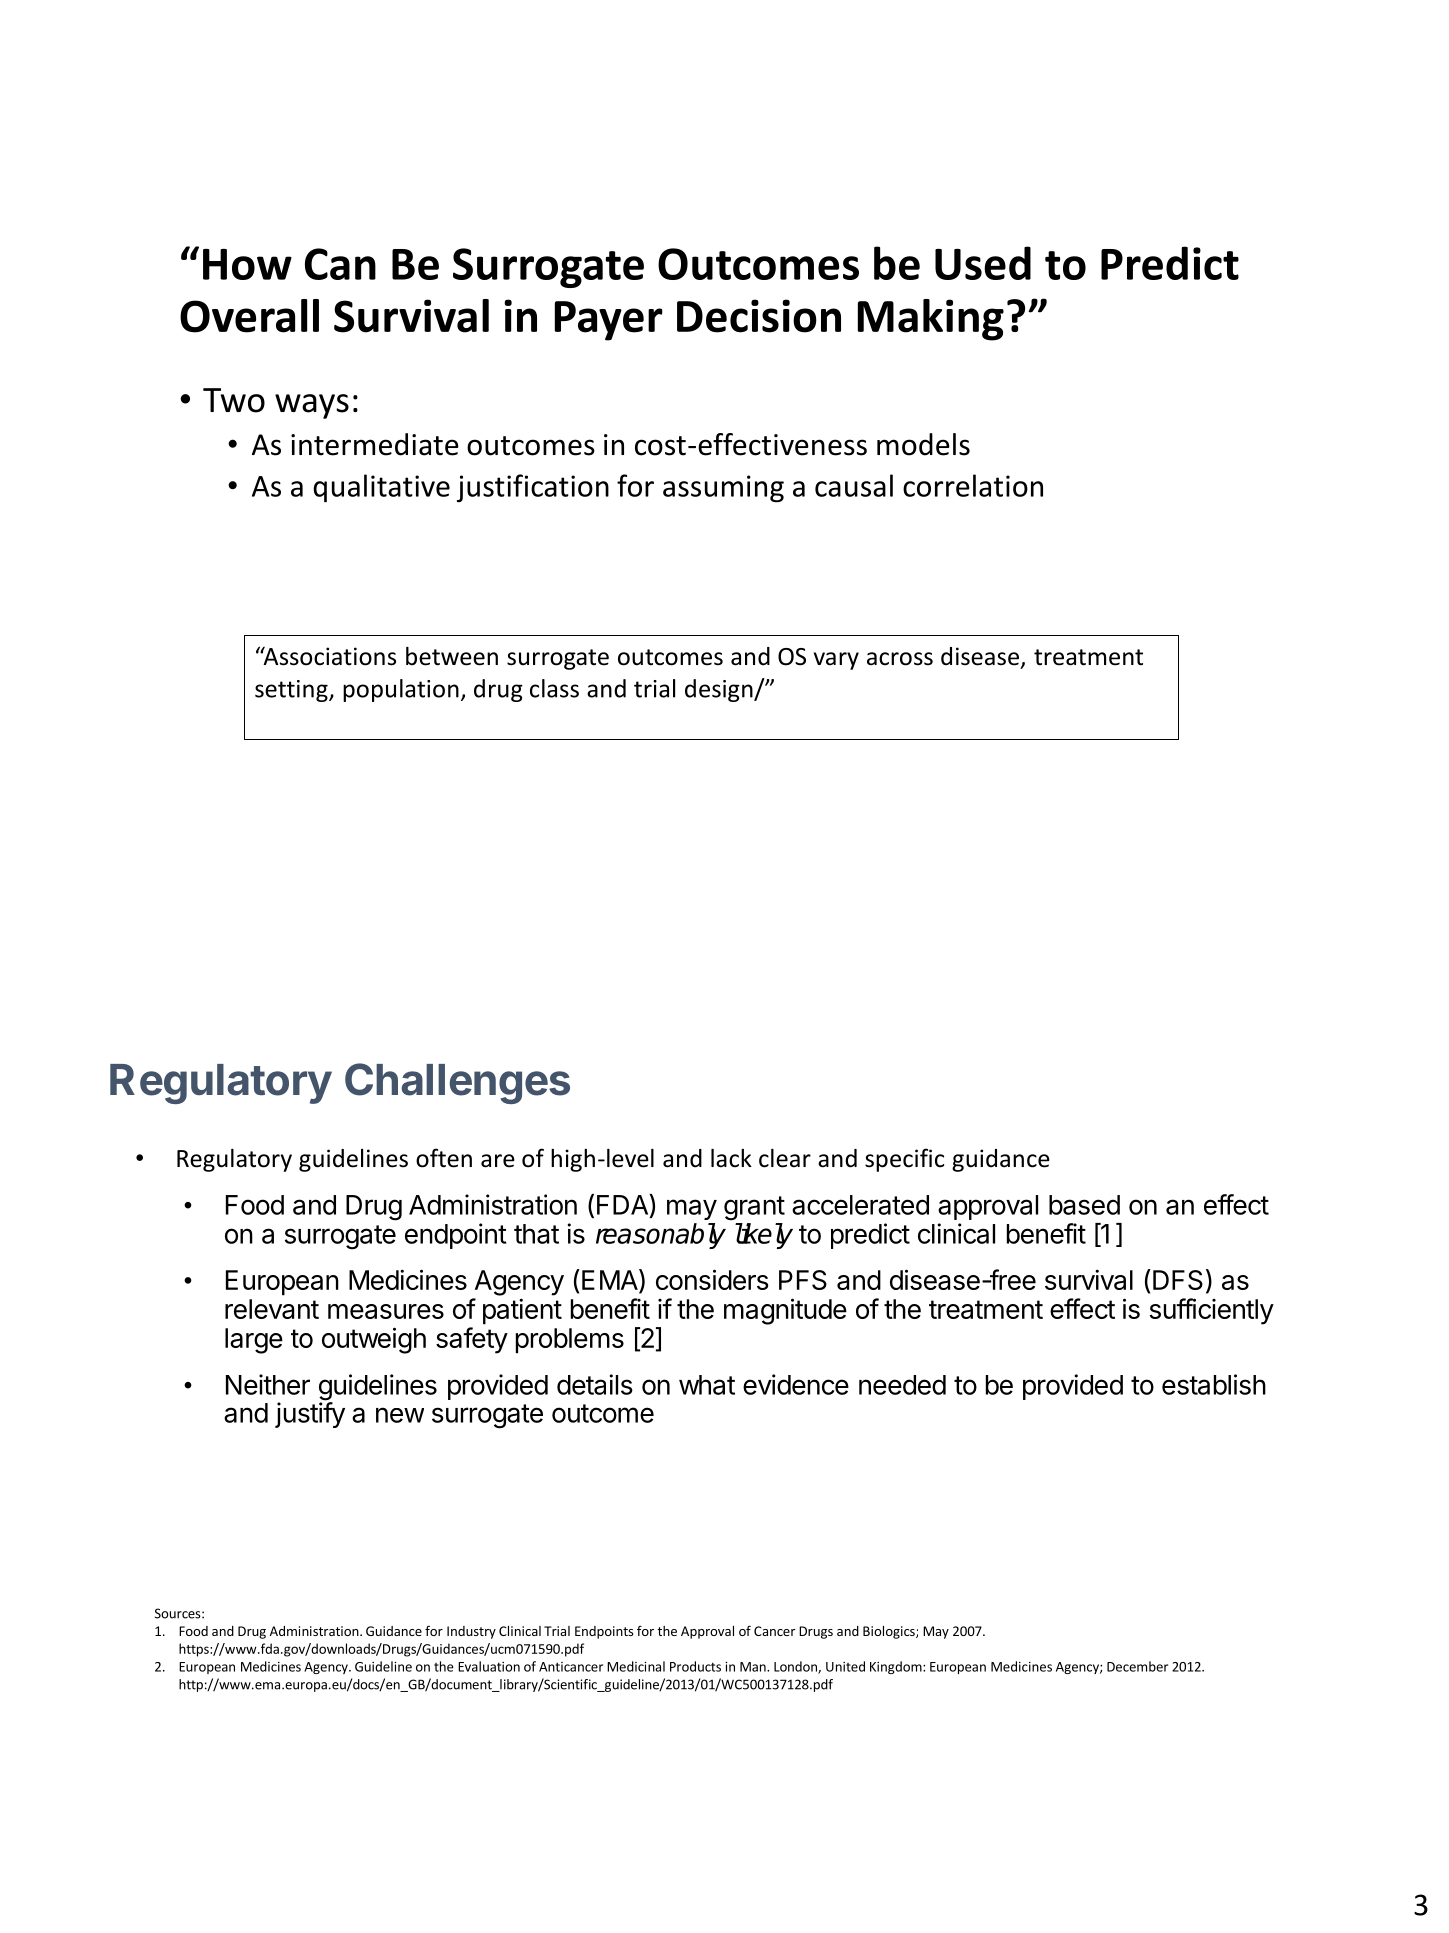  Describe the element at coordinates (904, 1160) in the page. I see `specific` at that location.
